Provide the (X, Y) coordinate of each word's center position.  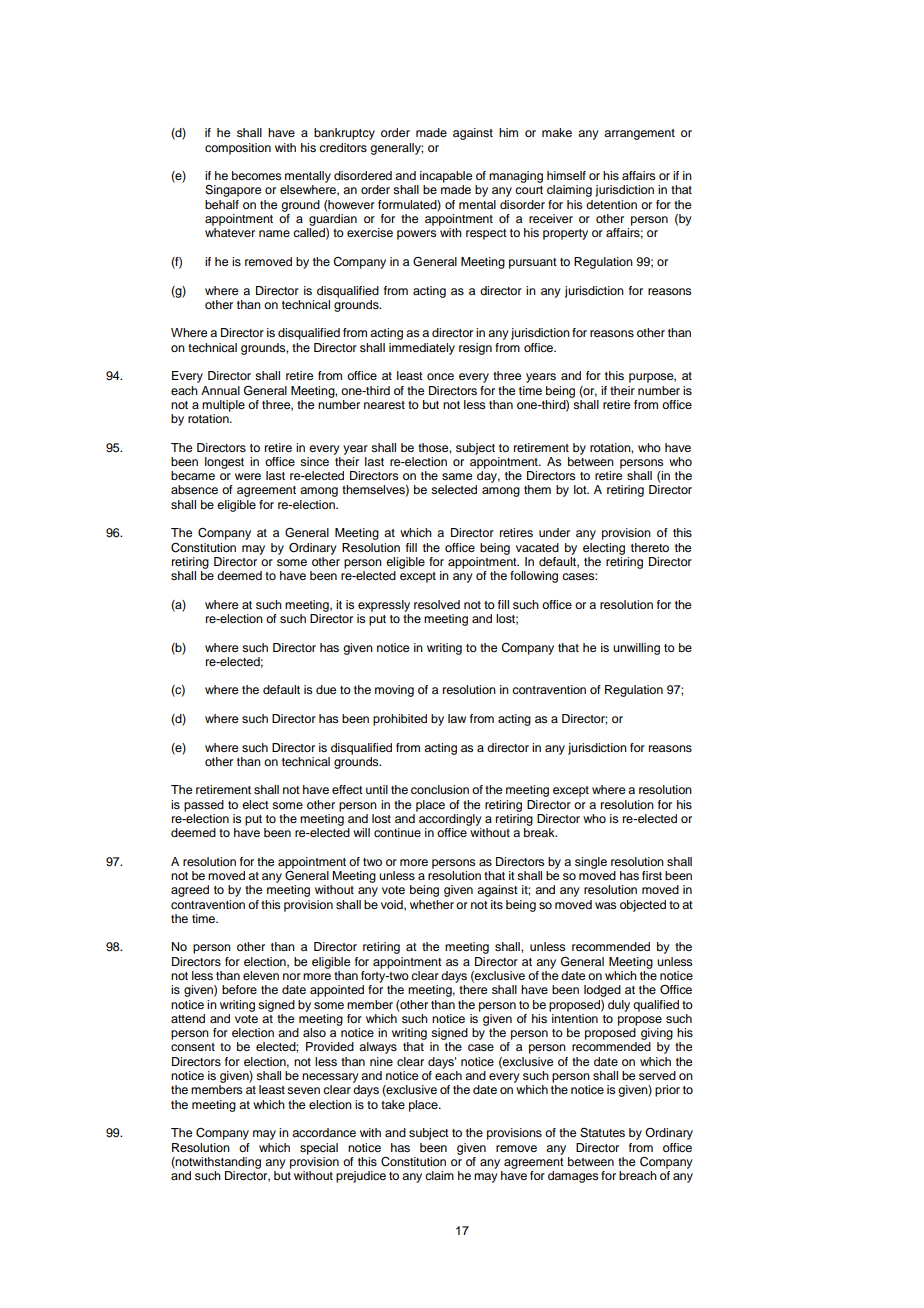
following (534, 577)
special (319, 1149)
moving (394, 691)
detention (611, 204)
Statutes (602, 1133)
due (326, 689)
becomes (256, 175)
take (393, 1104)
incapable (446, 177)
